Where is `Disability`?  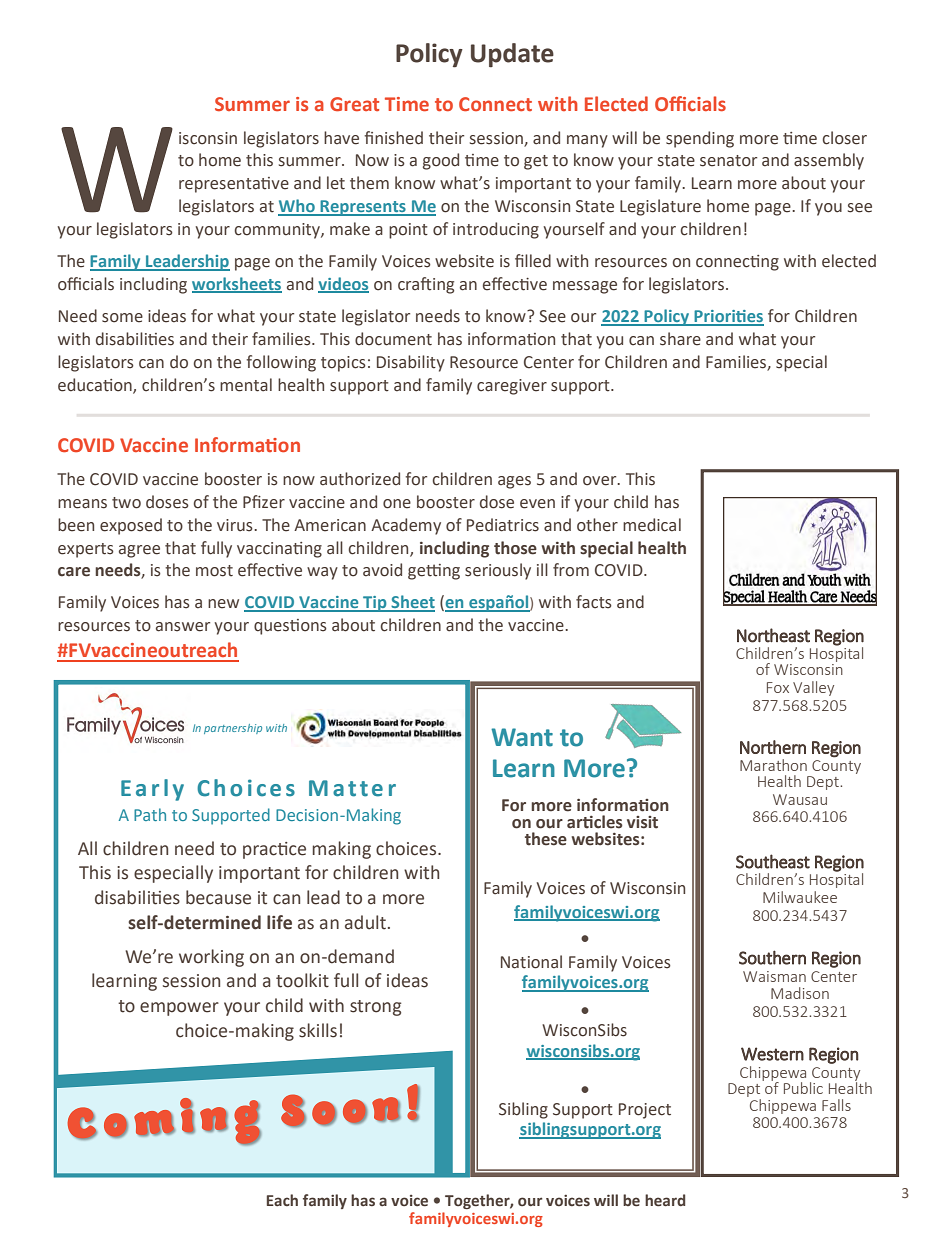 Disability is located at coordinates (411, 363).
